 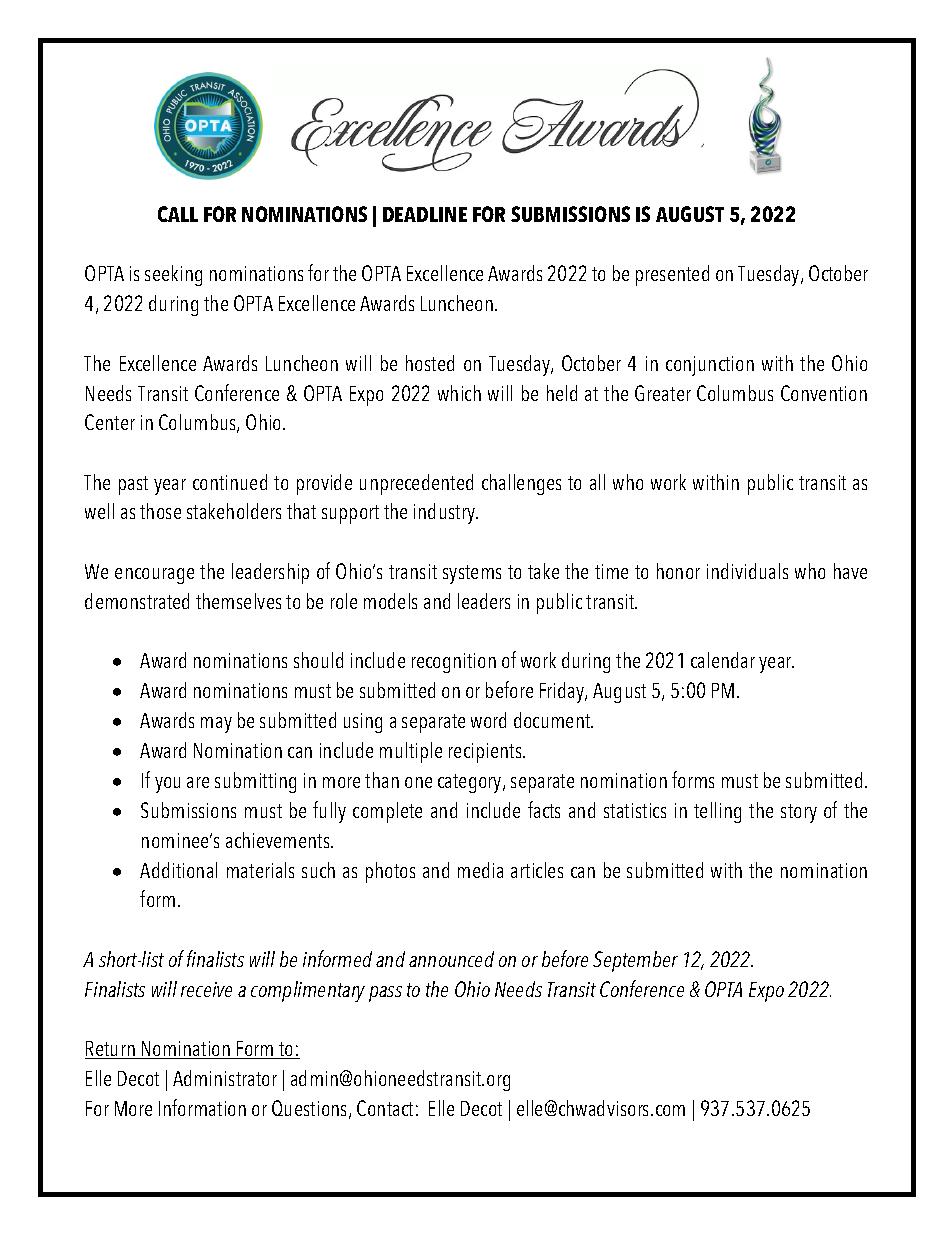 What do you see at coordinates (425, 214) in the screenshot?
I see `DEADLINE` at bounding box center [425, 214].
